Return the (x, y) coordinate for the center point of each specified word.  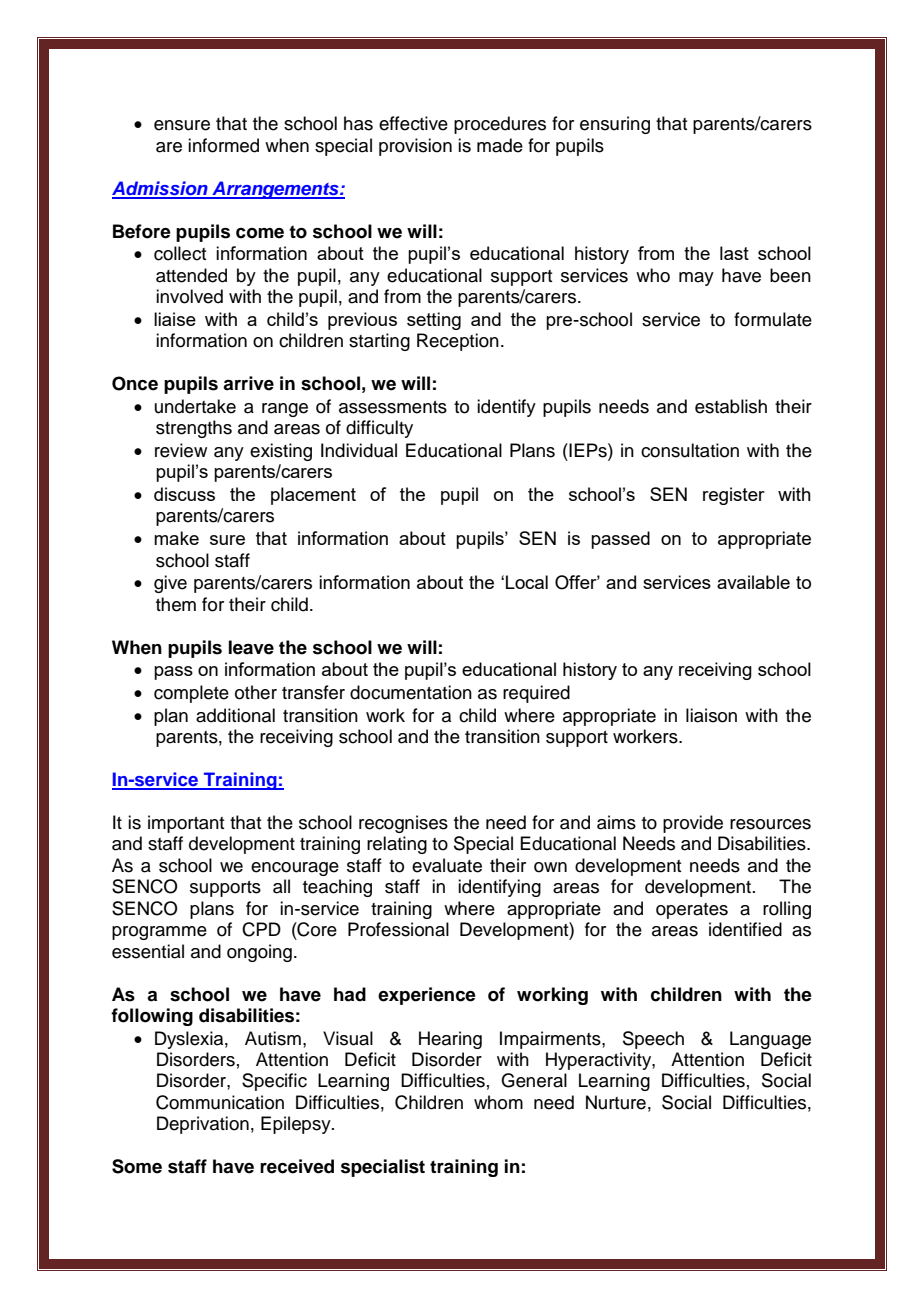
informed (223, 145)
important (186, 824)
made (500, 145)
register (734, 496)
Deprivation (203, 1125)
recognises (403, 824)
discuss (184, 494)
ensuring (615, 125)
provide (693, 824)
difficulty (379, 429)
